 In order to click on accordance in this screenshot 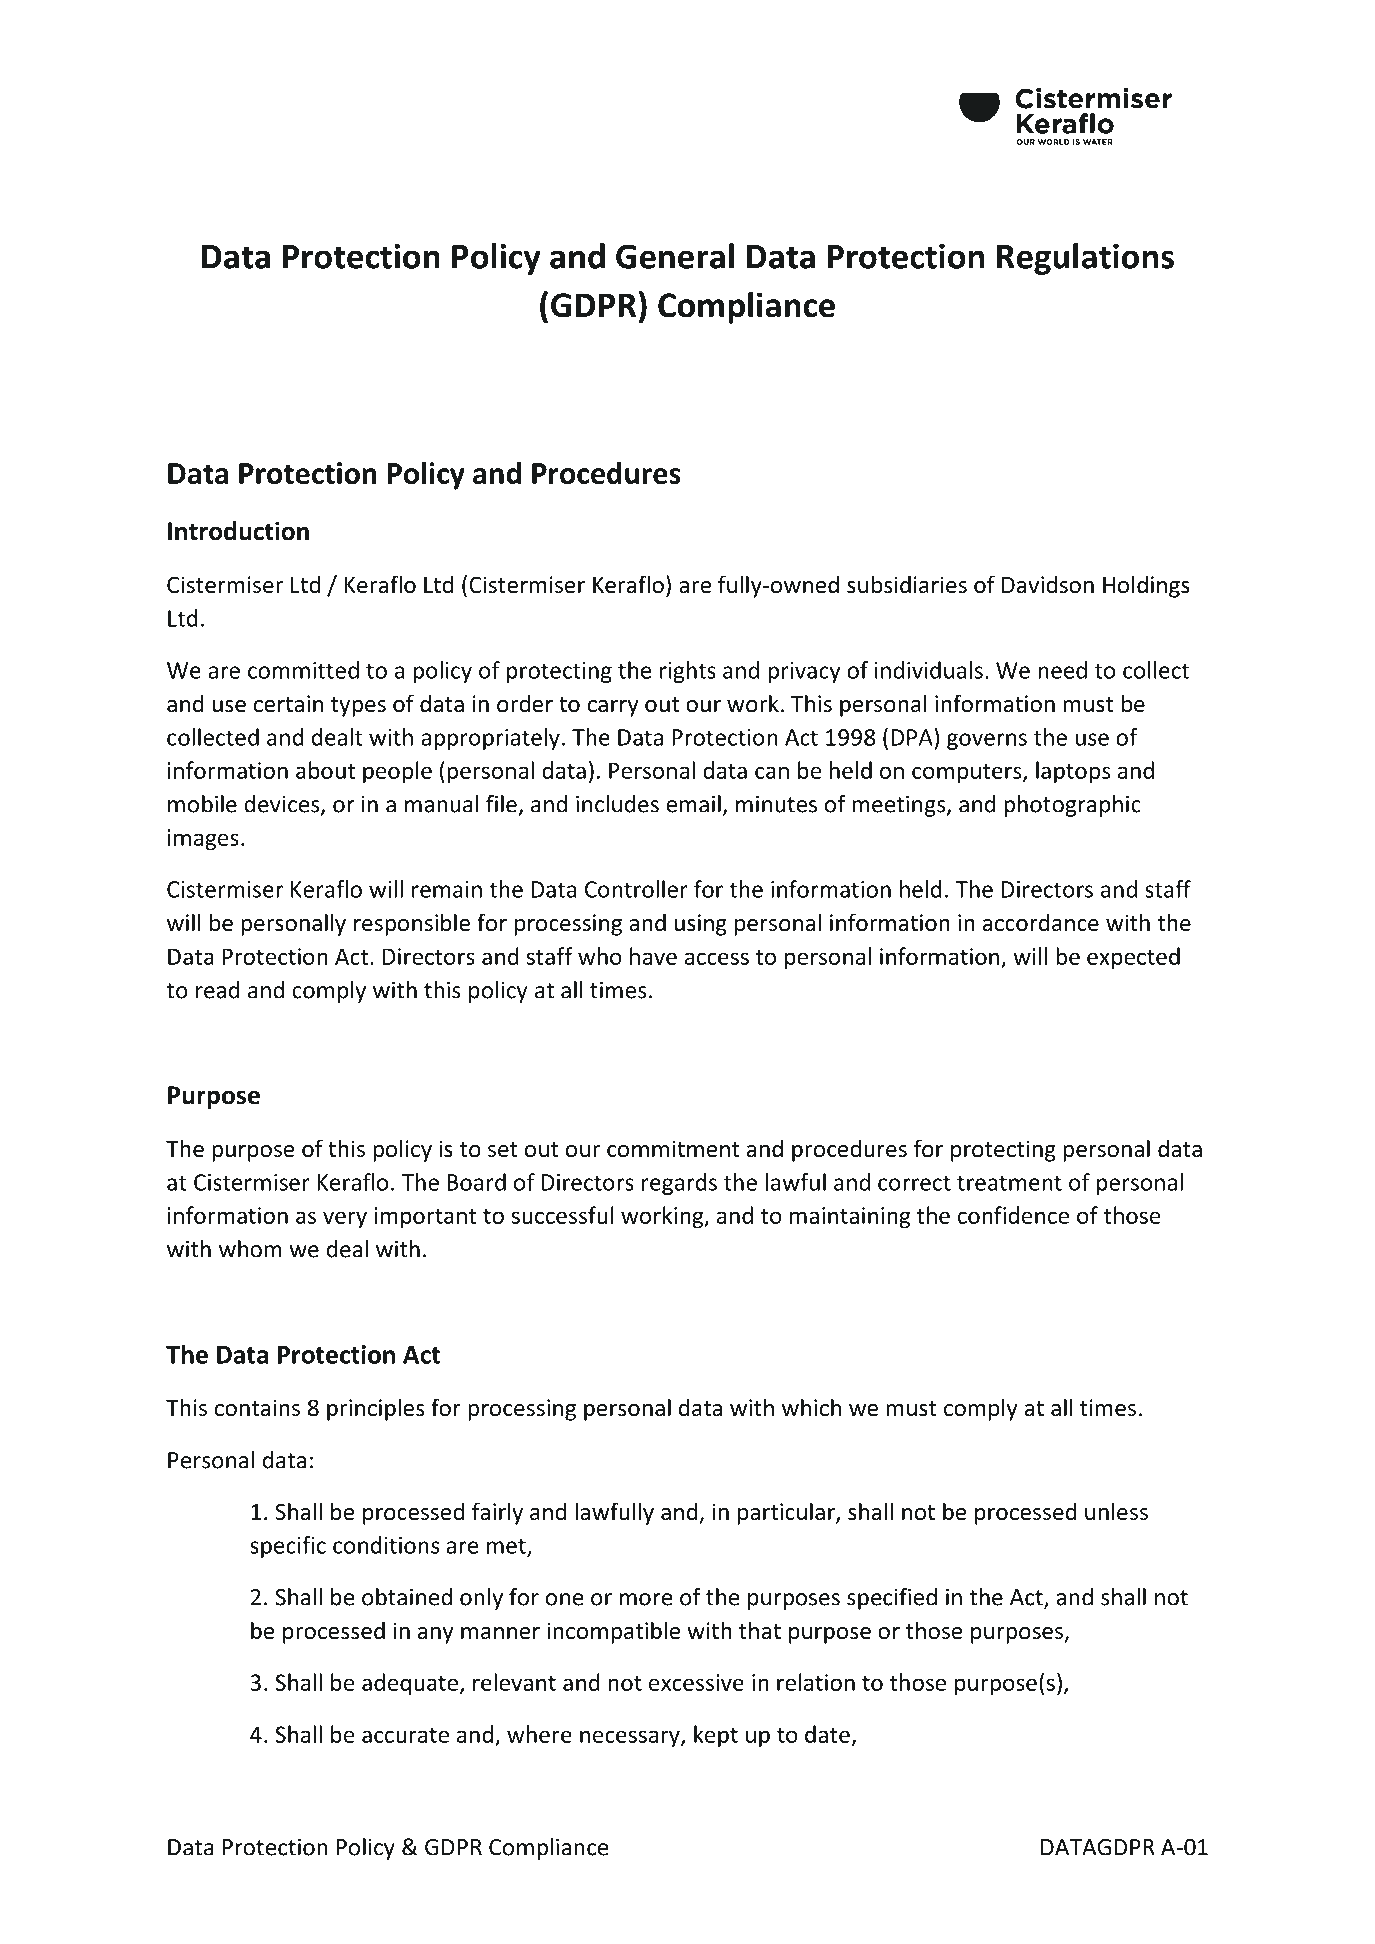, I will do `click(1041, 922)`.
